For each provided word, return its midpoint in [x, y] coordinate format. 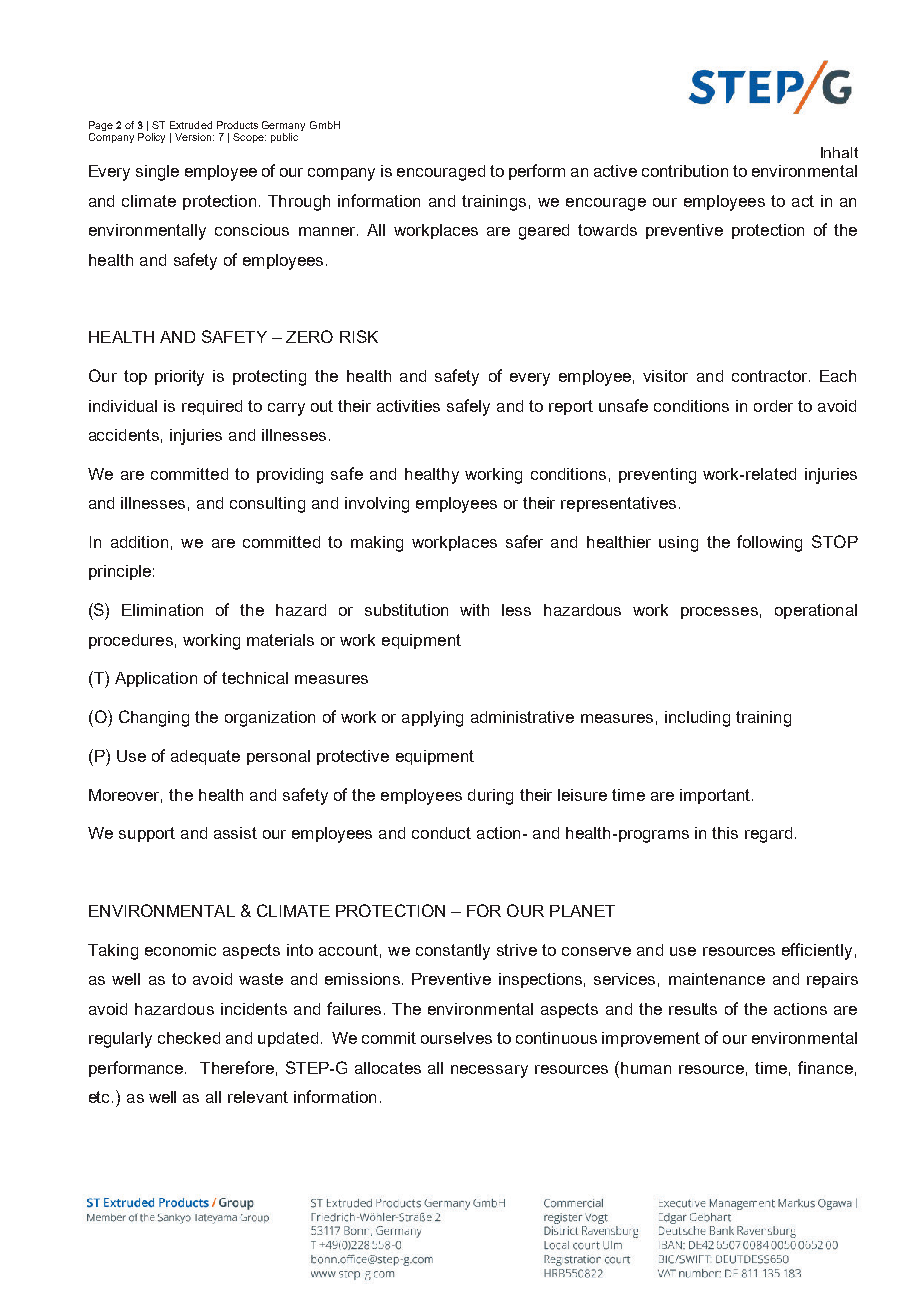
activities [408, 406]
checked [189, 1038]
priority [179, 378]
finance [825, 1067]
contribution [685, 171]
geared [544, 232]
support [147, 834]
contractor [771, 376]
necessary [489, 1071]
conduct [441, 833]
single [157, 173]
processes [719, 613]
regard [768, 835]
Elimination [162, 610]
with [474, 610]
